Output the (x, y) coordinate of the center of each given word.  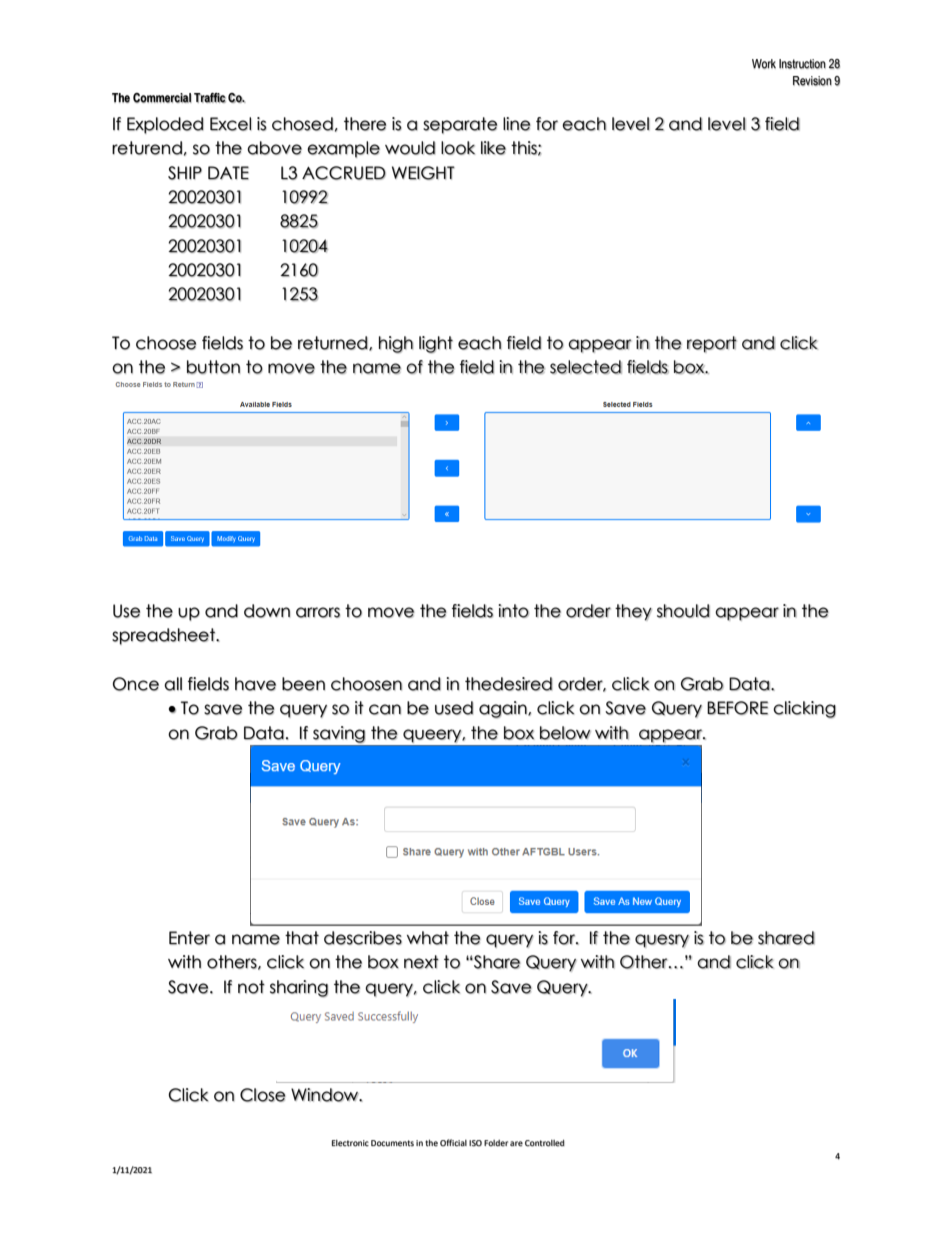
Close (263, 1095)
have (255, 684)
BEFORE (737, 708)
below (565, 733)
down (267, 611)
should (683, 611)
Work (764, 64)
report (712, 344)
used (454, 708)
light (436, 344)
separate (460, 125)
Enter (189, 938)
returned (333, 343)
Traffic (210, 98)
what (428, 938)
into (513, 611)
